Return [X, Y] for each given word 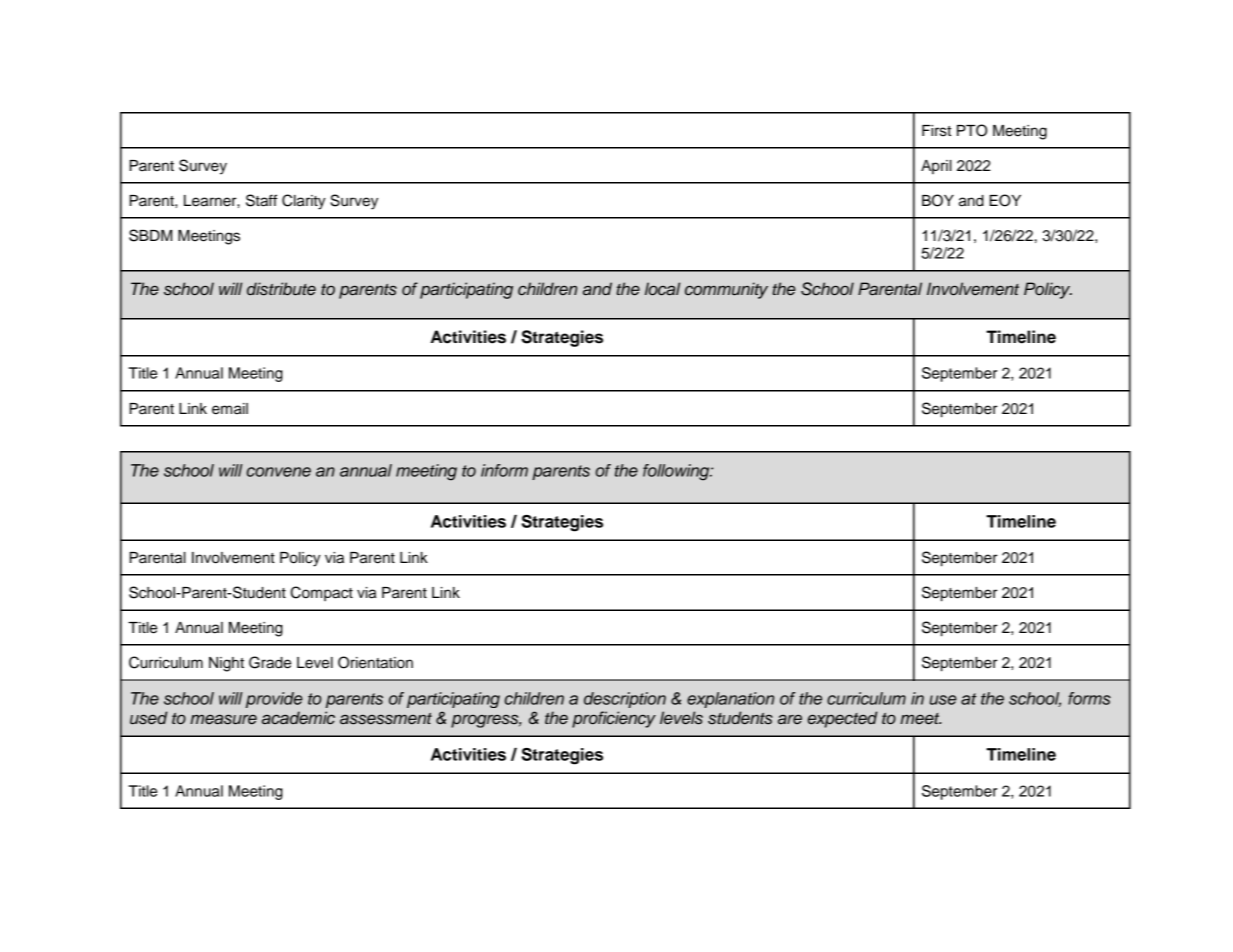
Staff [261, 200]
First [936, 131]
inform [504, 470]
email [230, 409]
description [625, 700]
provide [274, 700]
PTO [972, 130]
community [726, 290]
